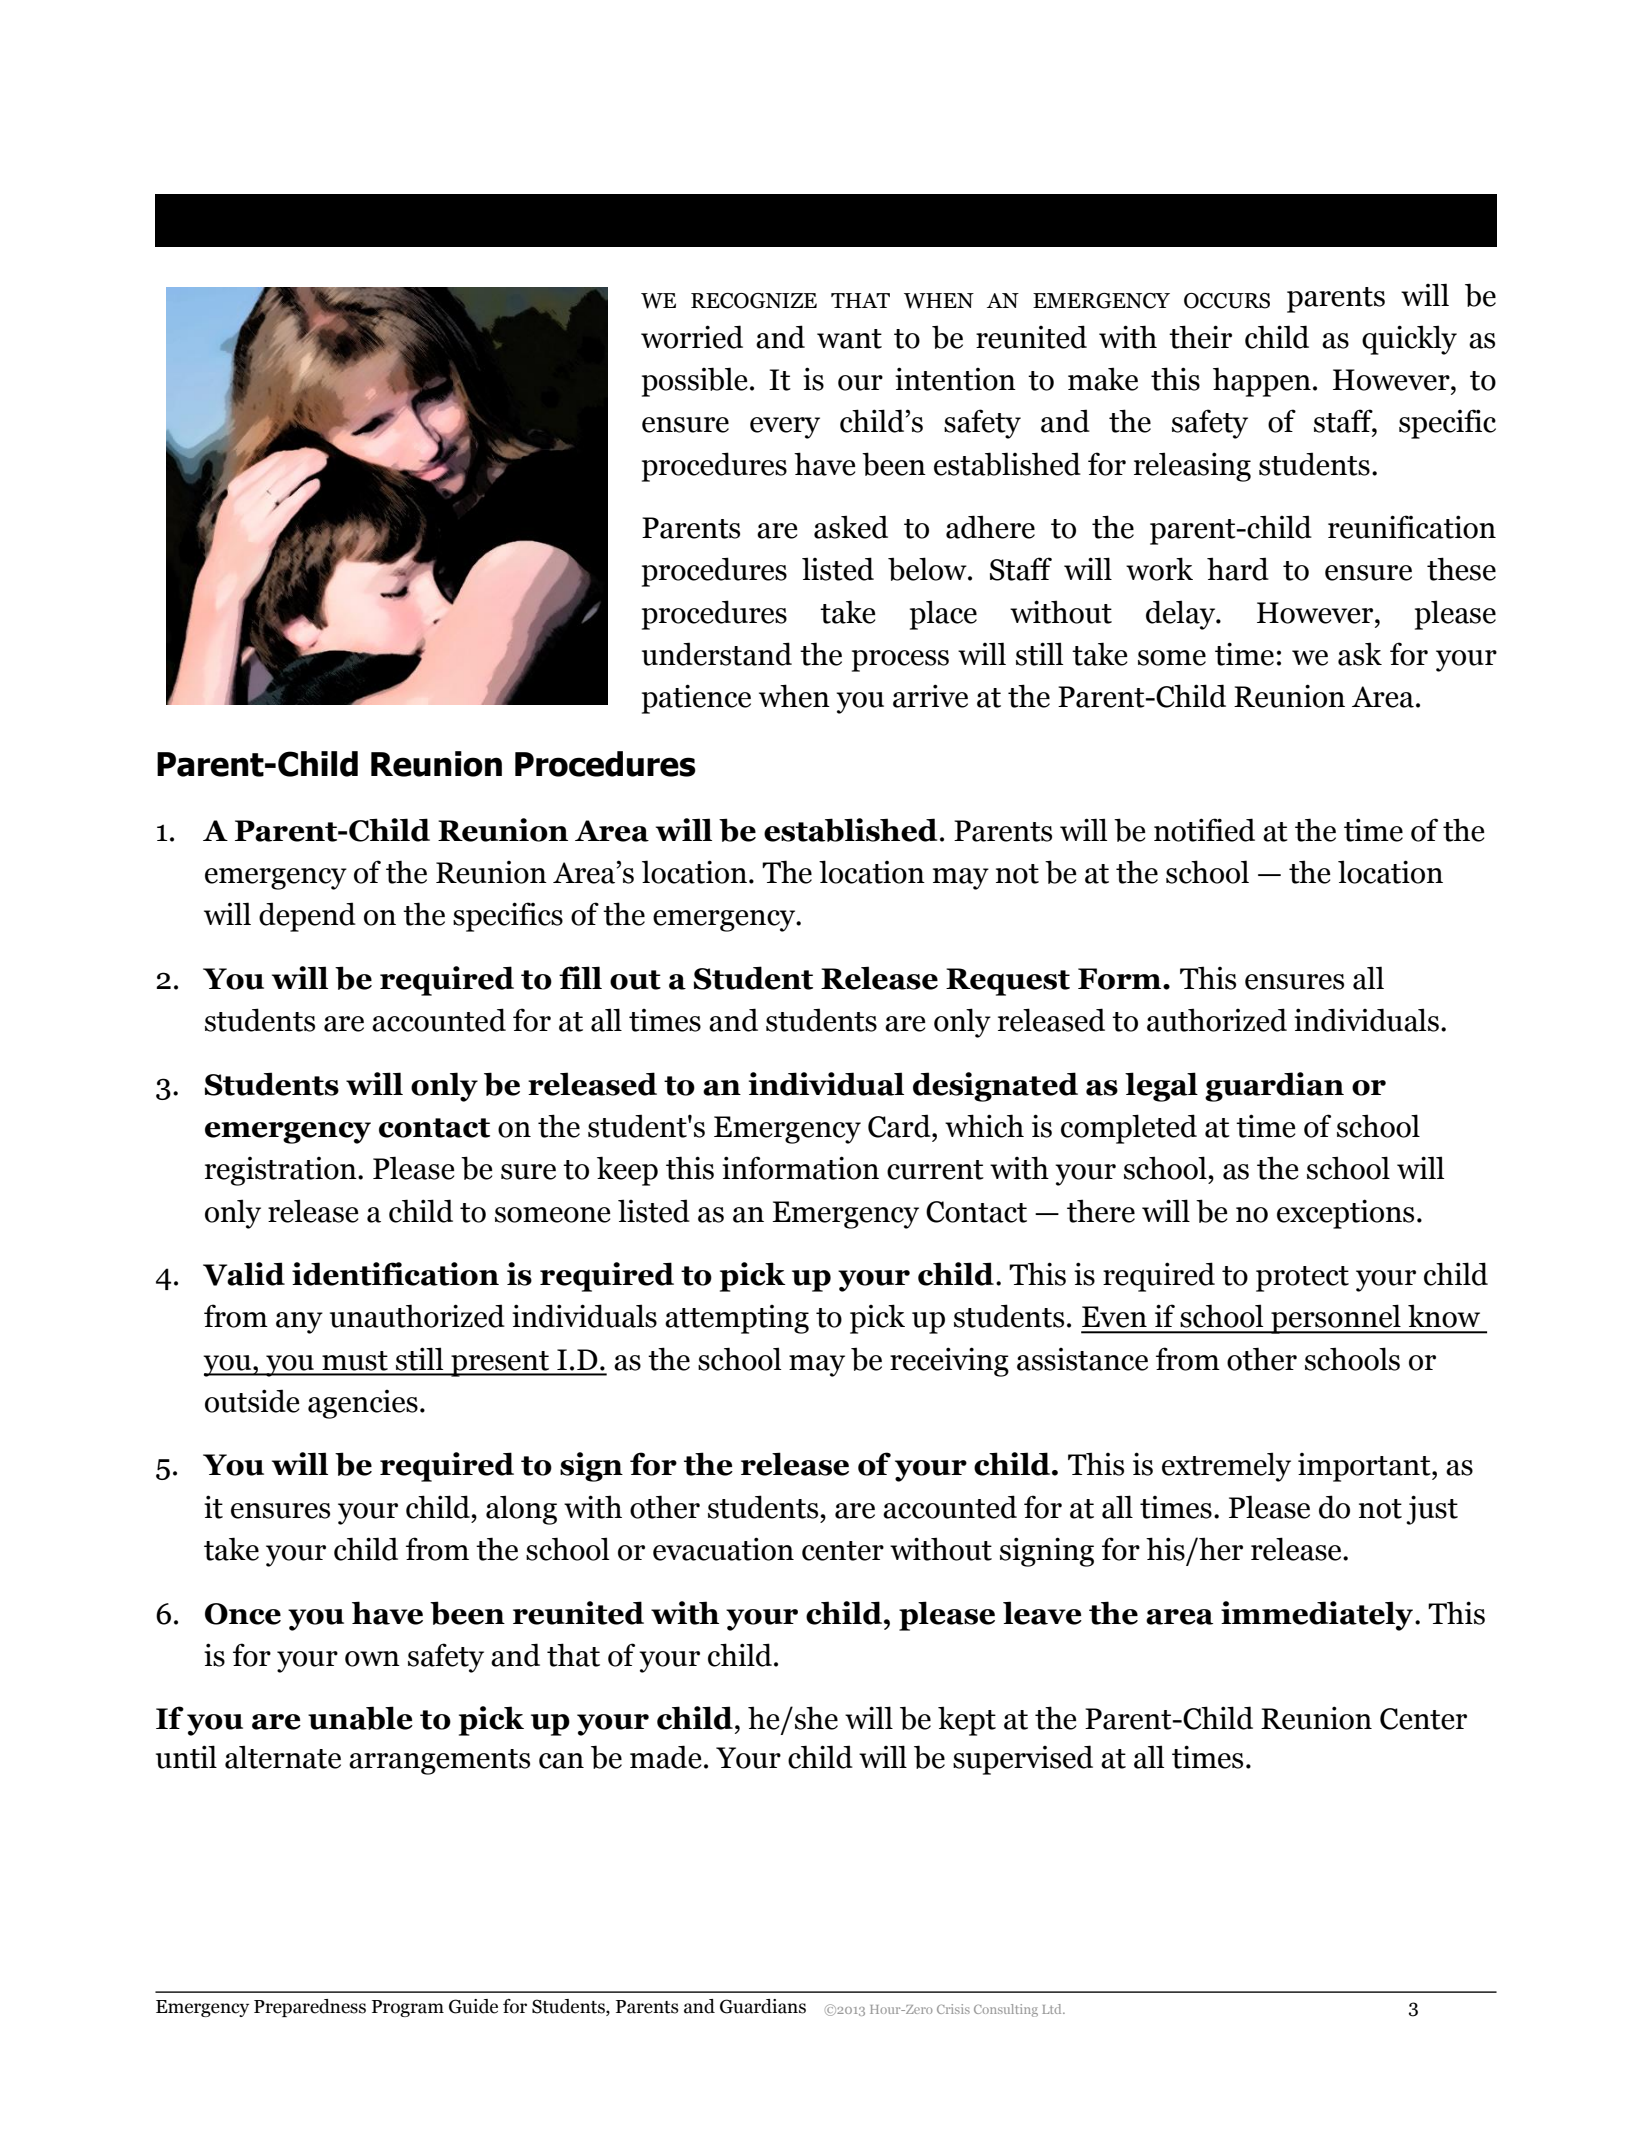 This screenshot has width=1652, height=2137. What do you see at coordinates (310, 2008) in the screenshot?
I see `Preparedness` at bounding box center [310, 2008].
